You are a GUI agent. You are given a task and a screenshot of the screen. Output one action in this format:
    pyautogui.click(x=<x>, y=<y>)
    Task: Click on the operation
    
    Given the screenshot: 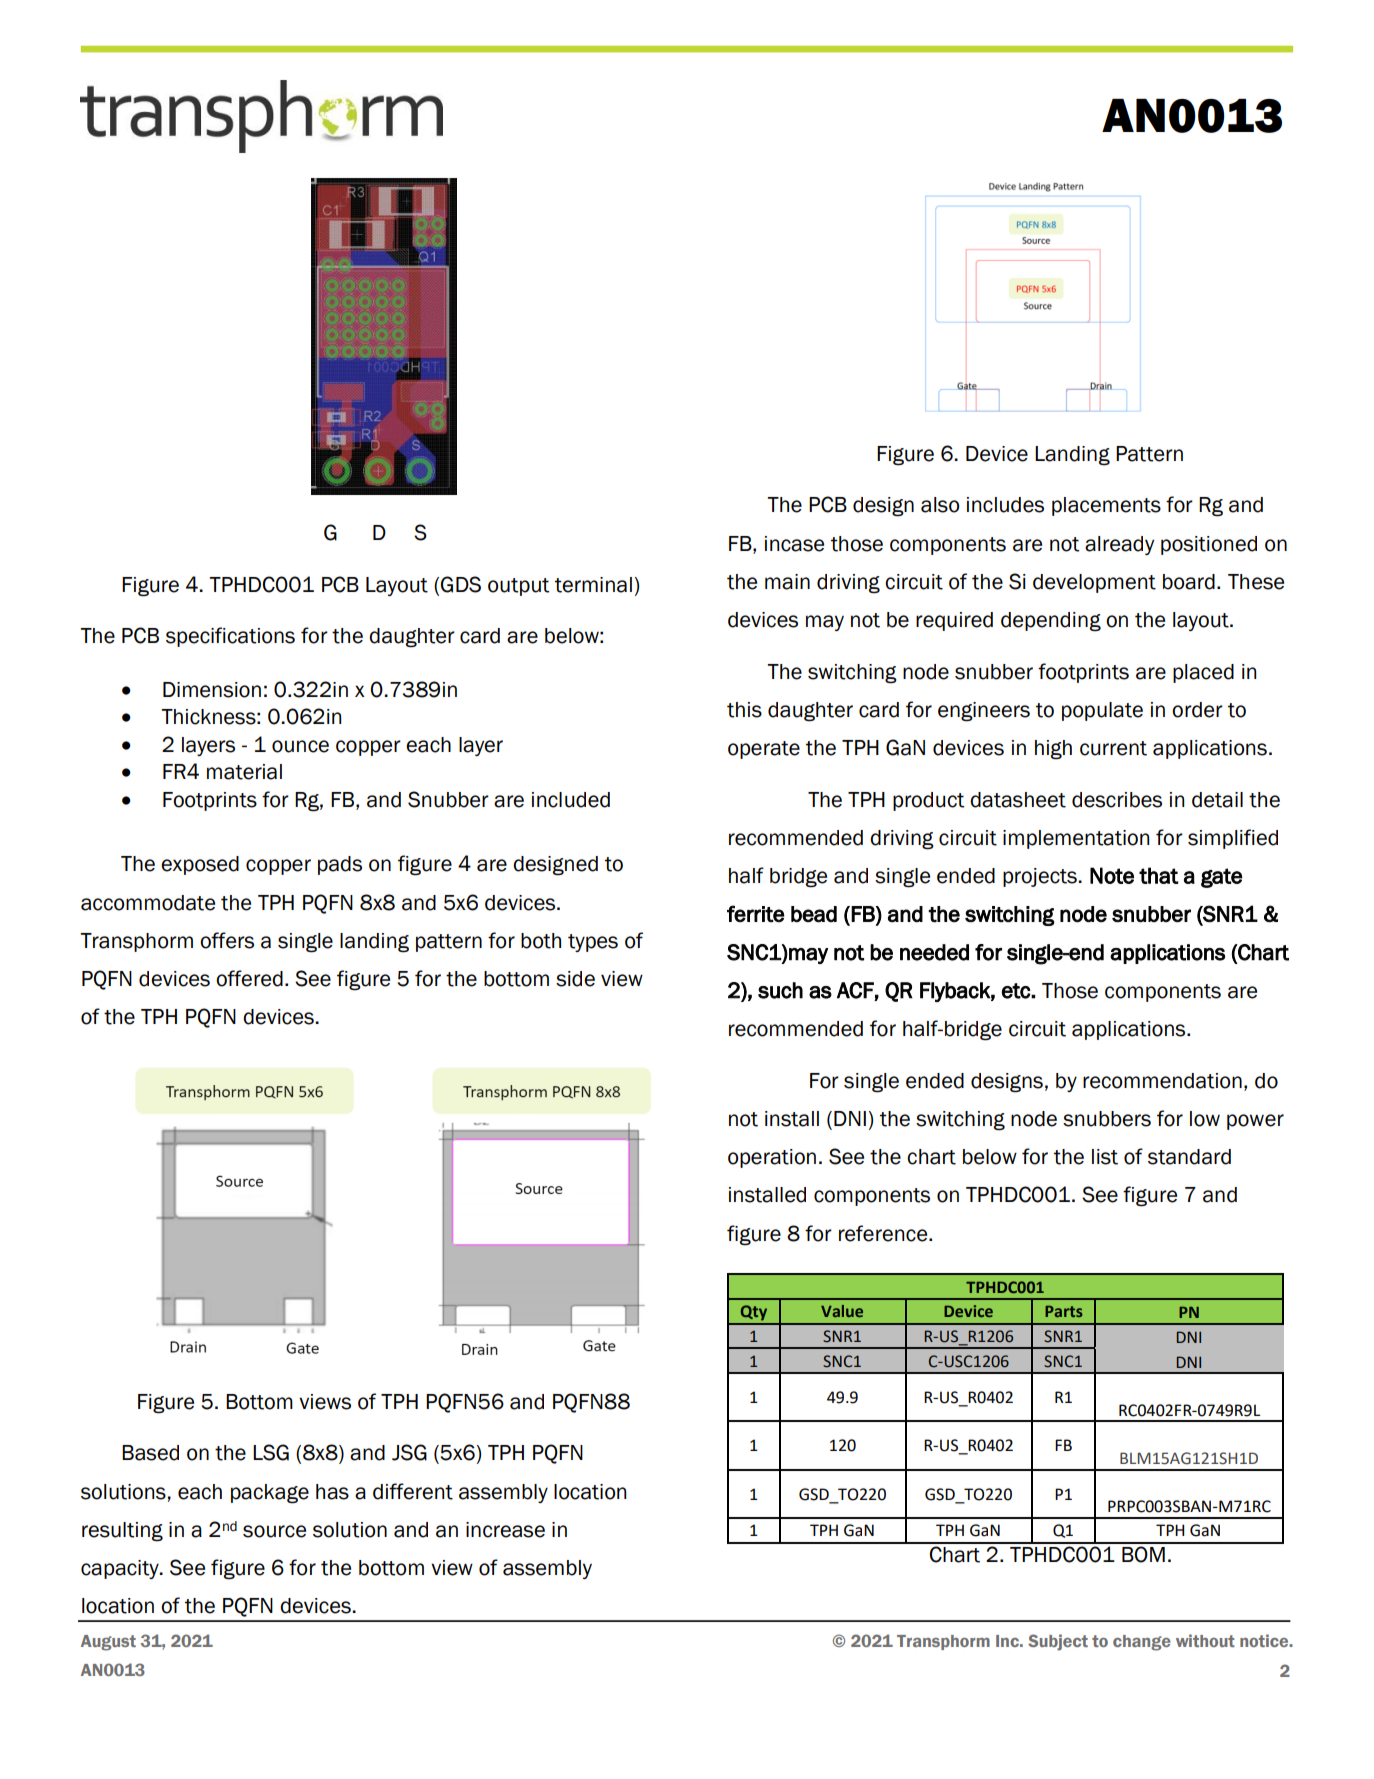 What is the action you would take?
    pyautogui.click(x=772, y=1158)
